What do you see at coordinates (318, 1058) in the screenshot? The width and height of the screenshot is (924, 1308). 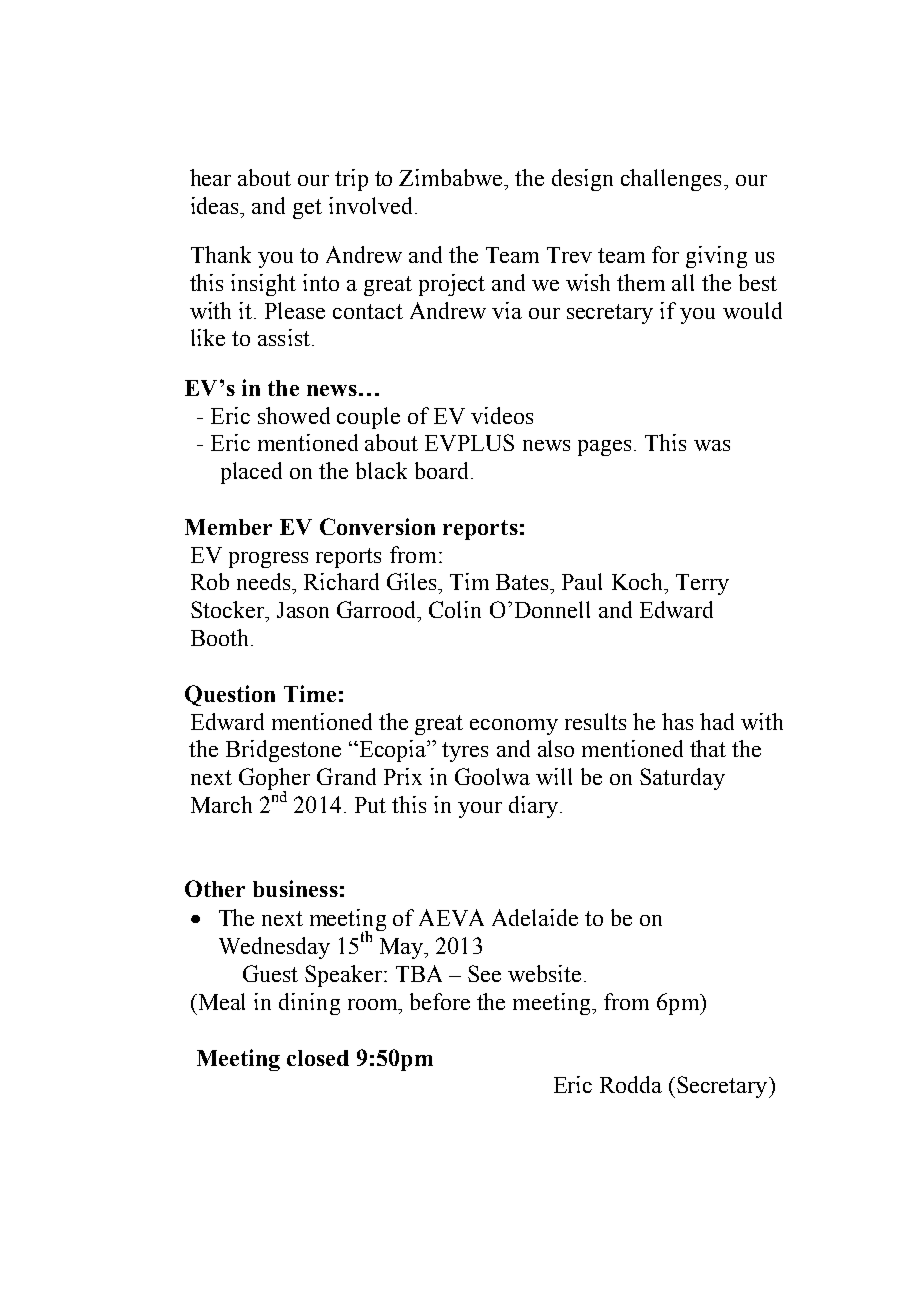 I see `closed` at bounding box center [318, 1058].
